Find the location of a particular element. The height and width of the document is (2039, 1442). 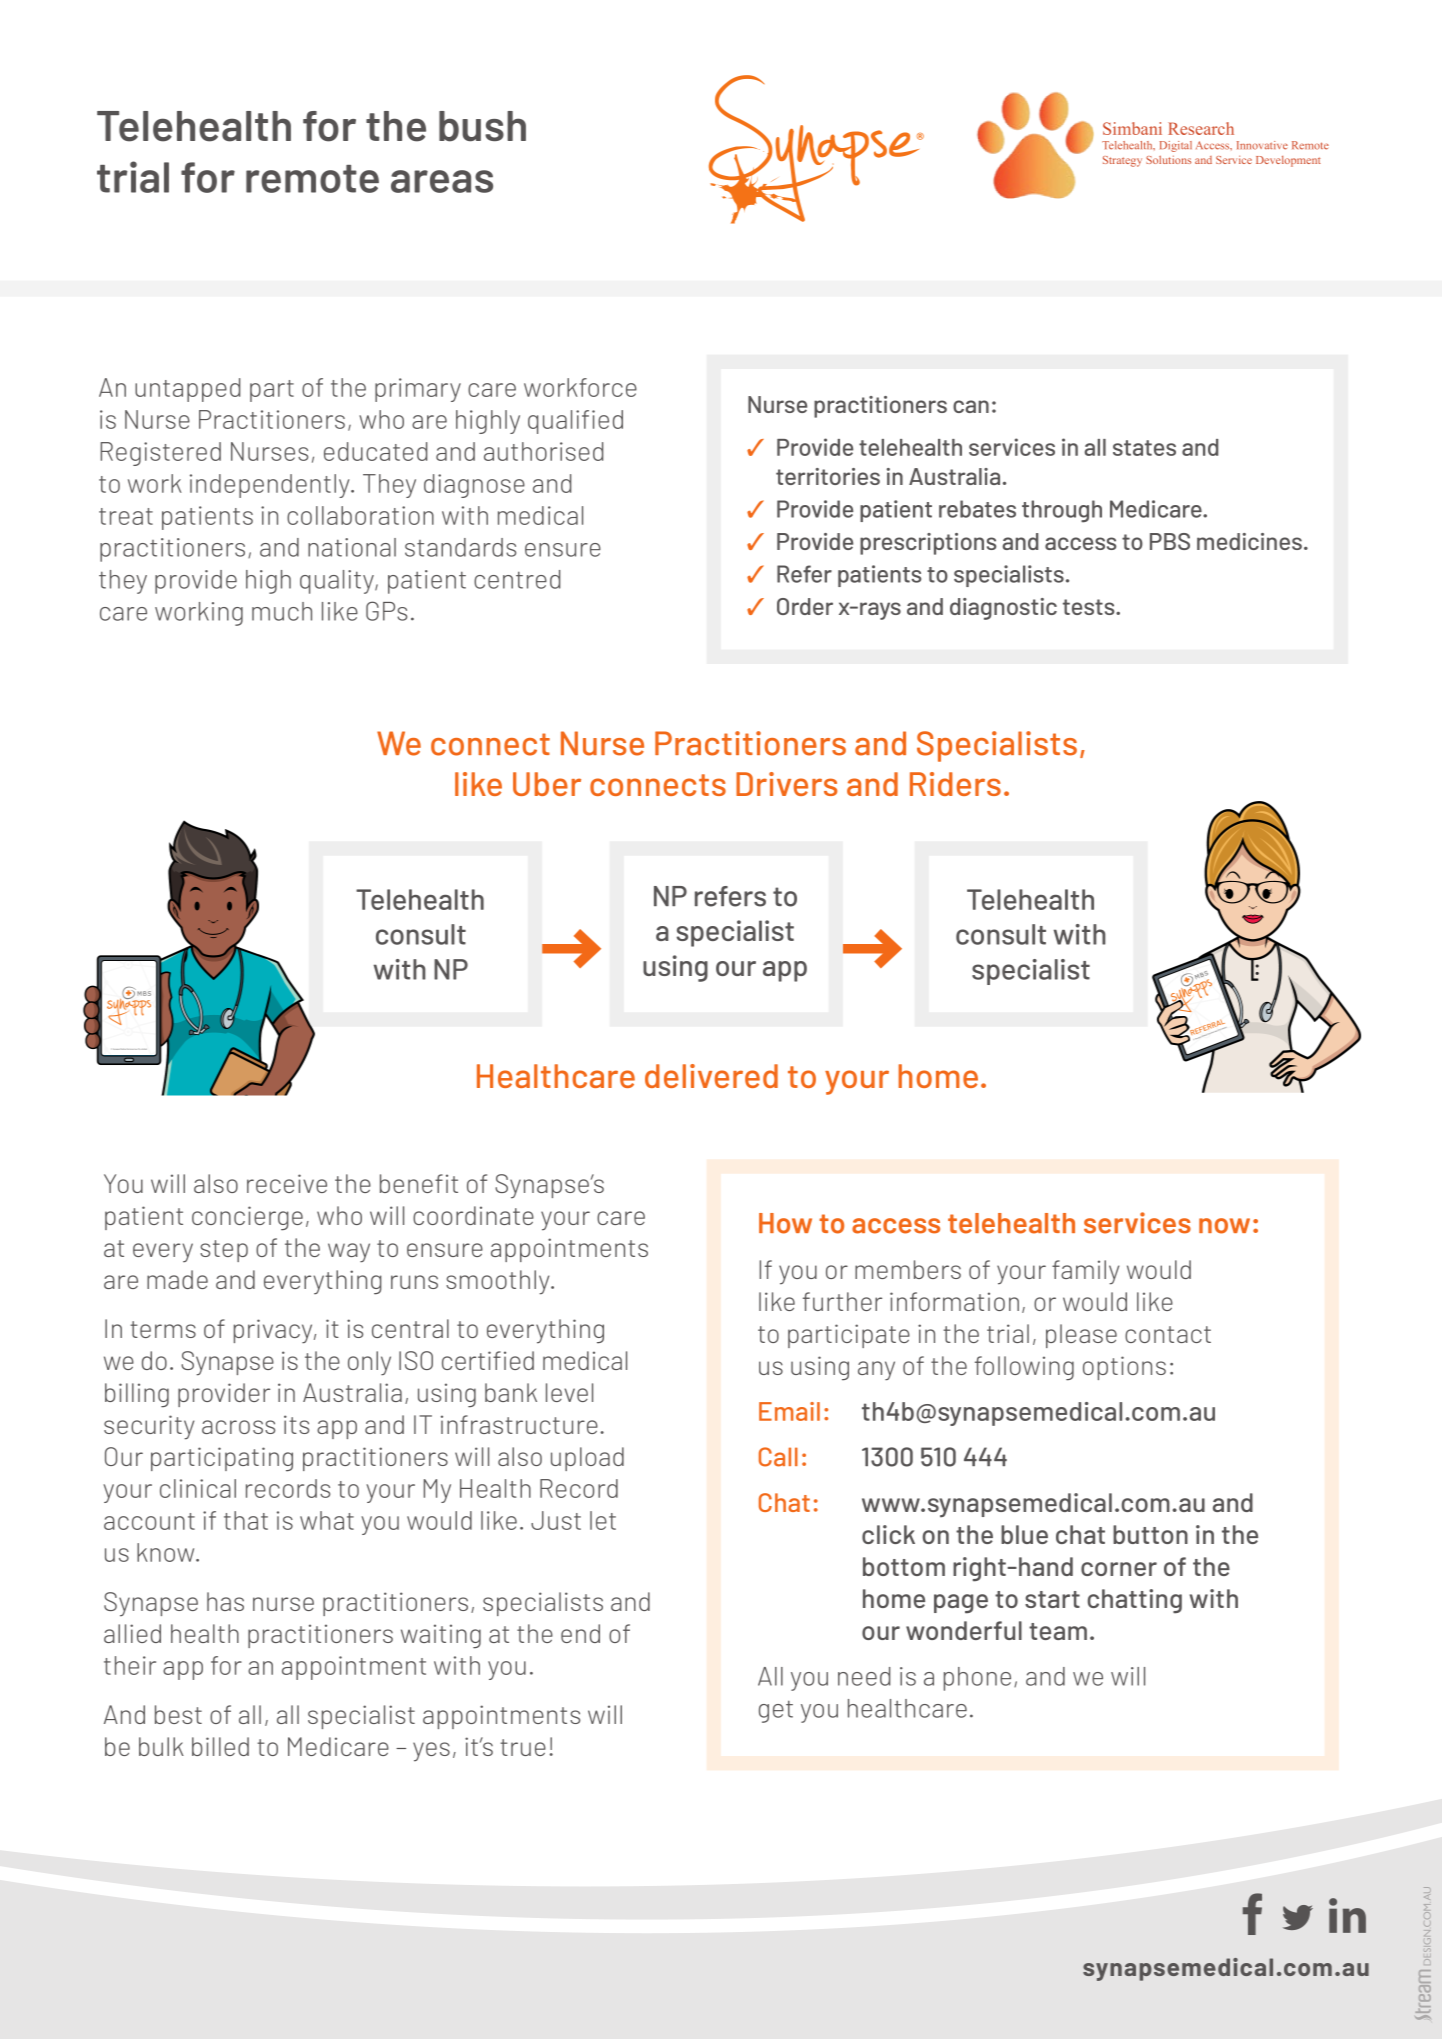

bush is located at coordinates (482, 126).
